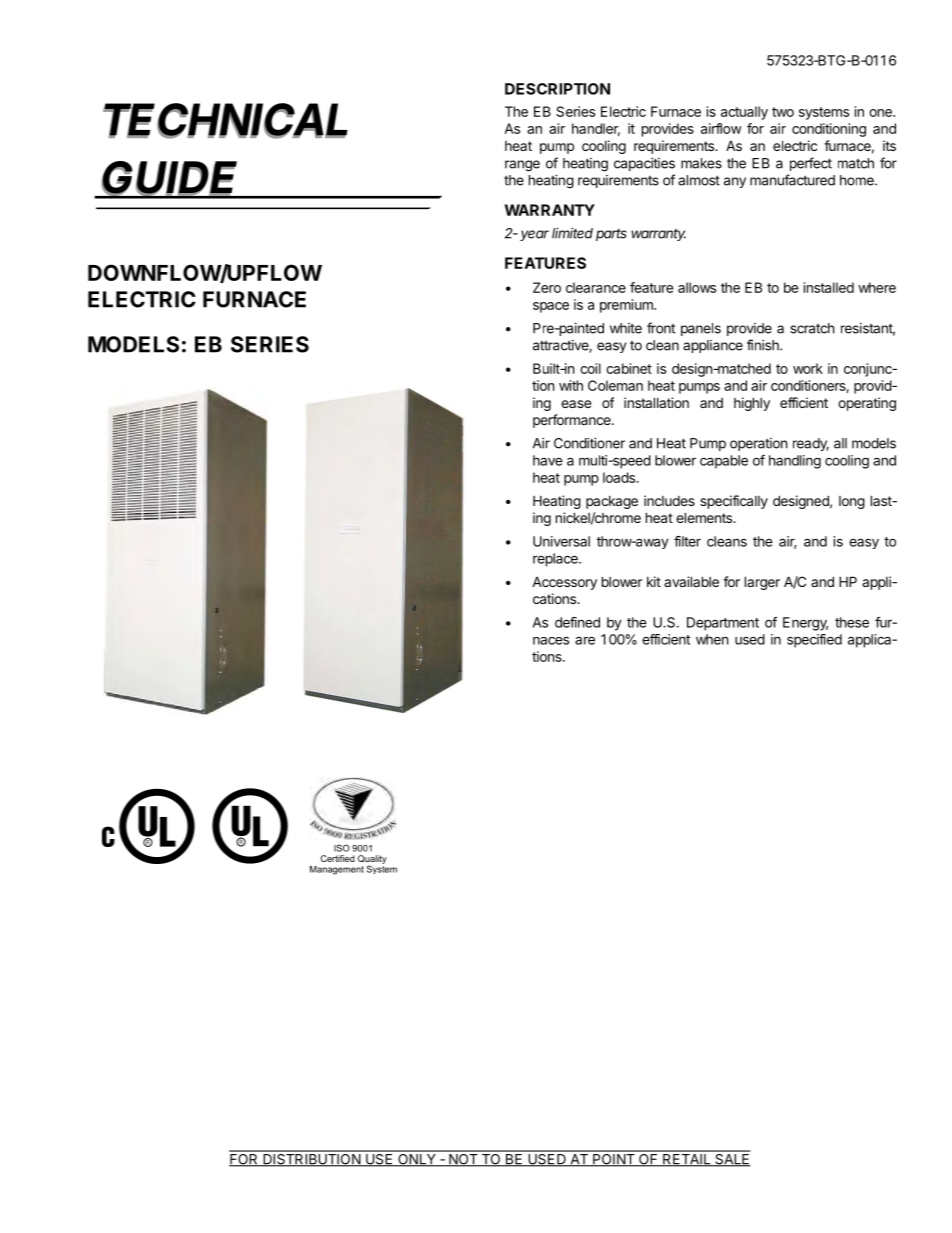 The width and height of the screenshot is (952, 1233). I want to click on ISO, so click(342, 848).
